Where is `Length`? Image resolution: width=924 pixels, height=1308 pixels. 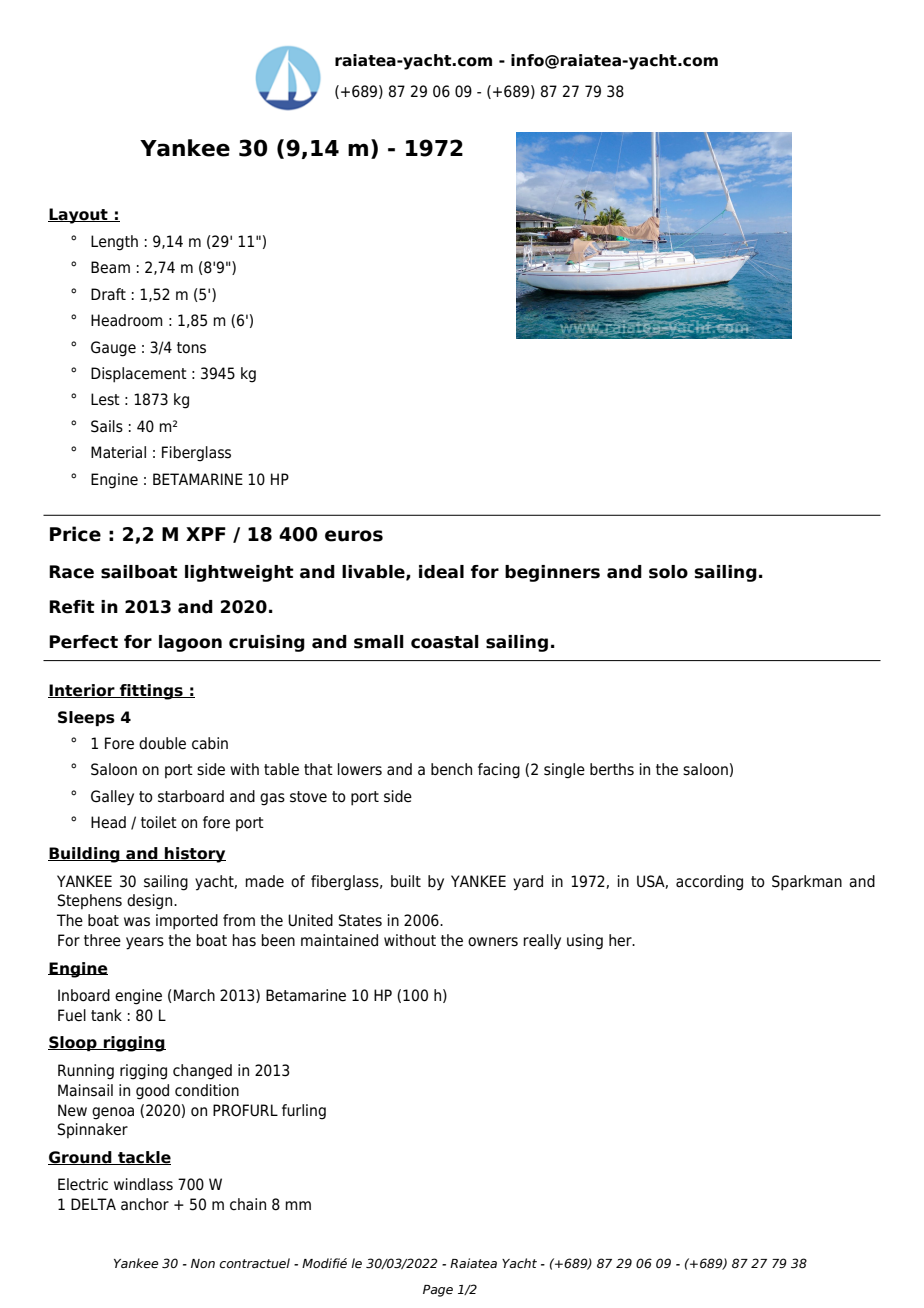 Length is located at coordinates (114, 243).
